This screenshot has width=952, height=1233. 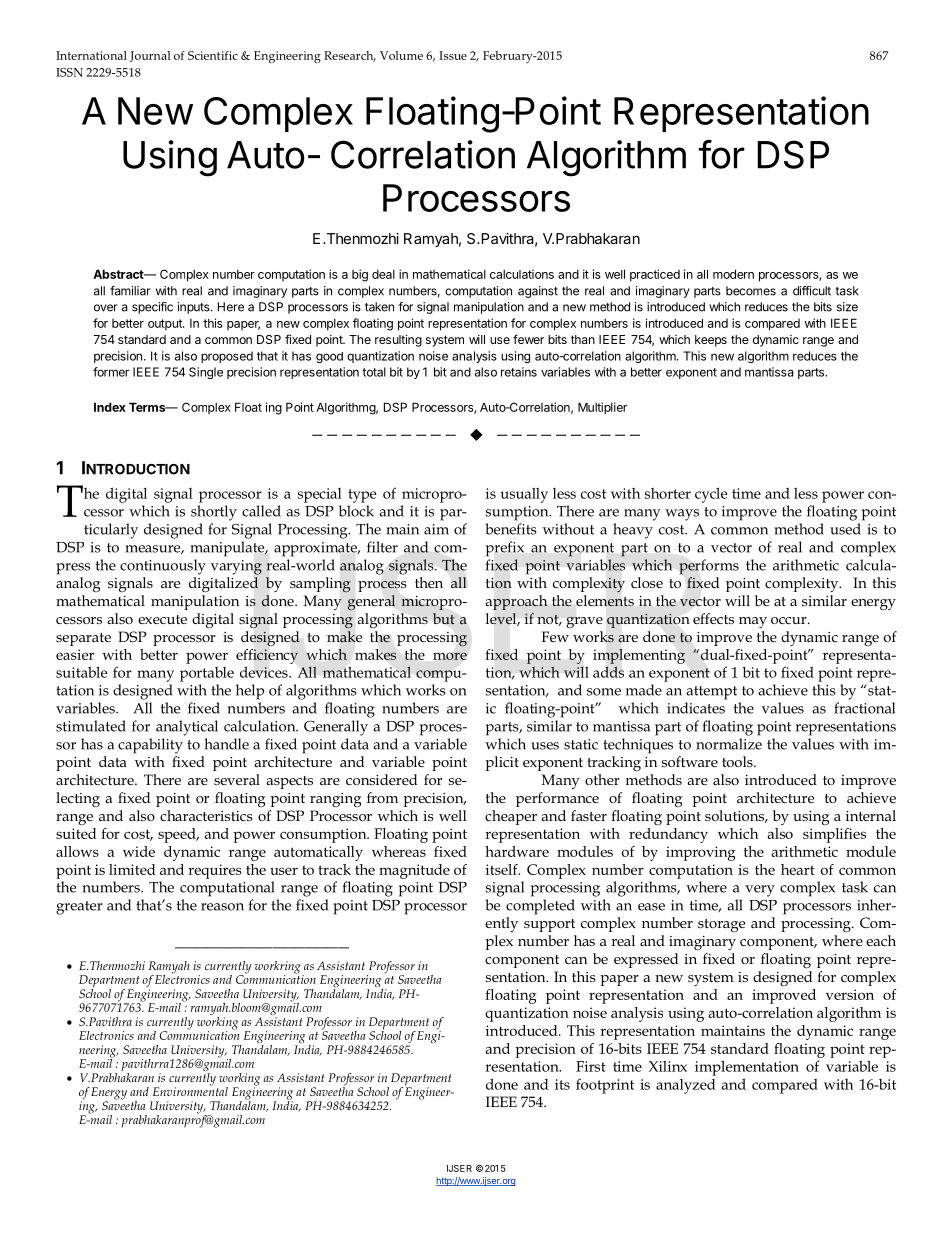 What do you see at coordinates (453, 55) in the screenshot?
I see `Issue` at bounding box center [453, 55].
